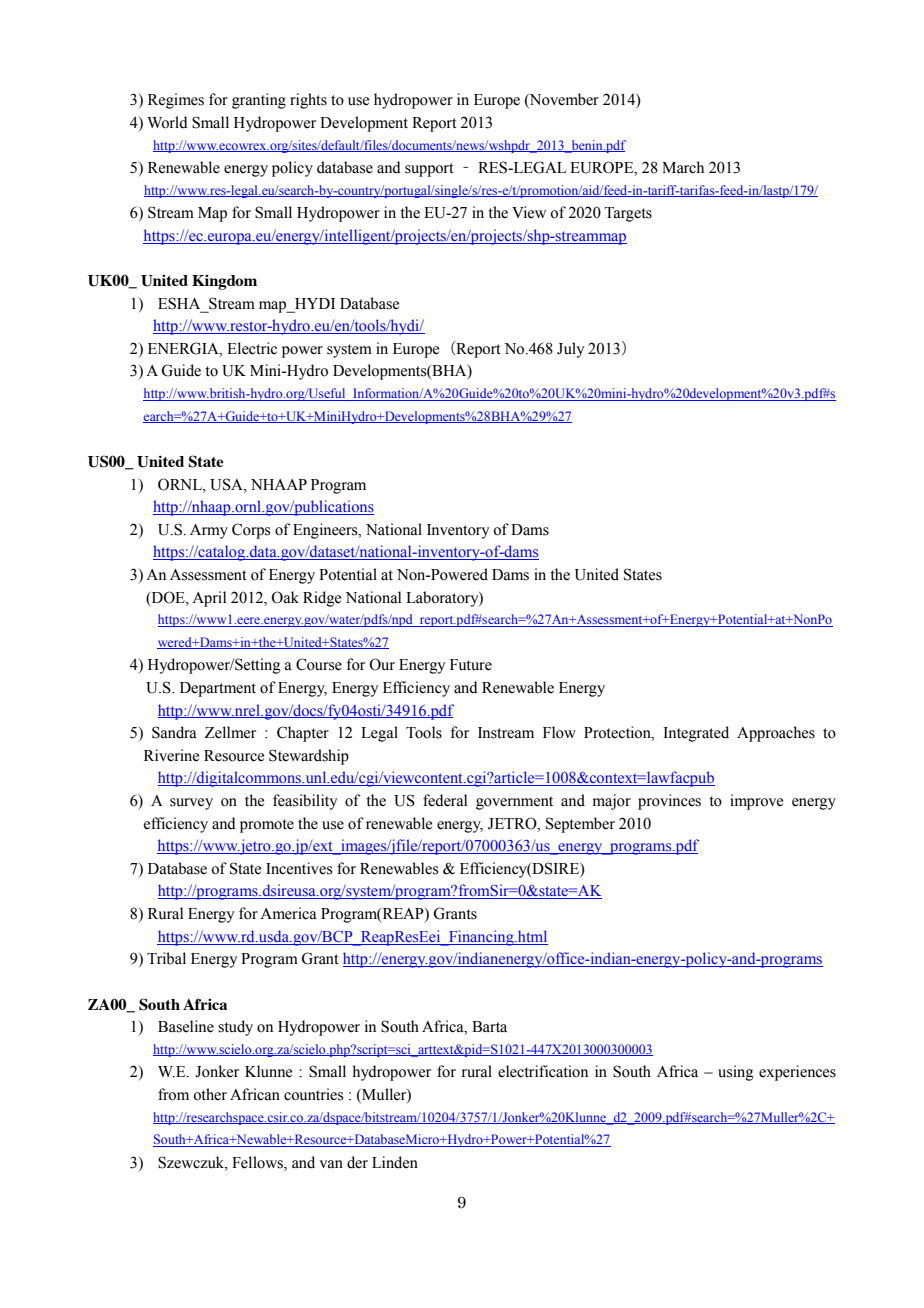 Image resolution: width=924 pixels, height=1308 pixels. What do you see at coordinates (736, 1073) in the document?
I see `using` at bounding box center [736, 1073].
